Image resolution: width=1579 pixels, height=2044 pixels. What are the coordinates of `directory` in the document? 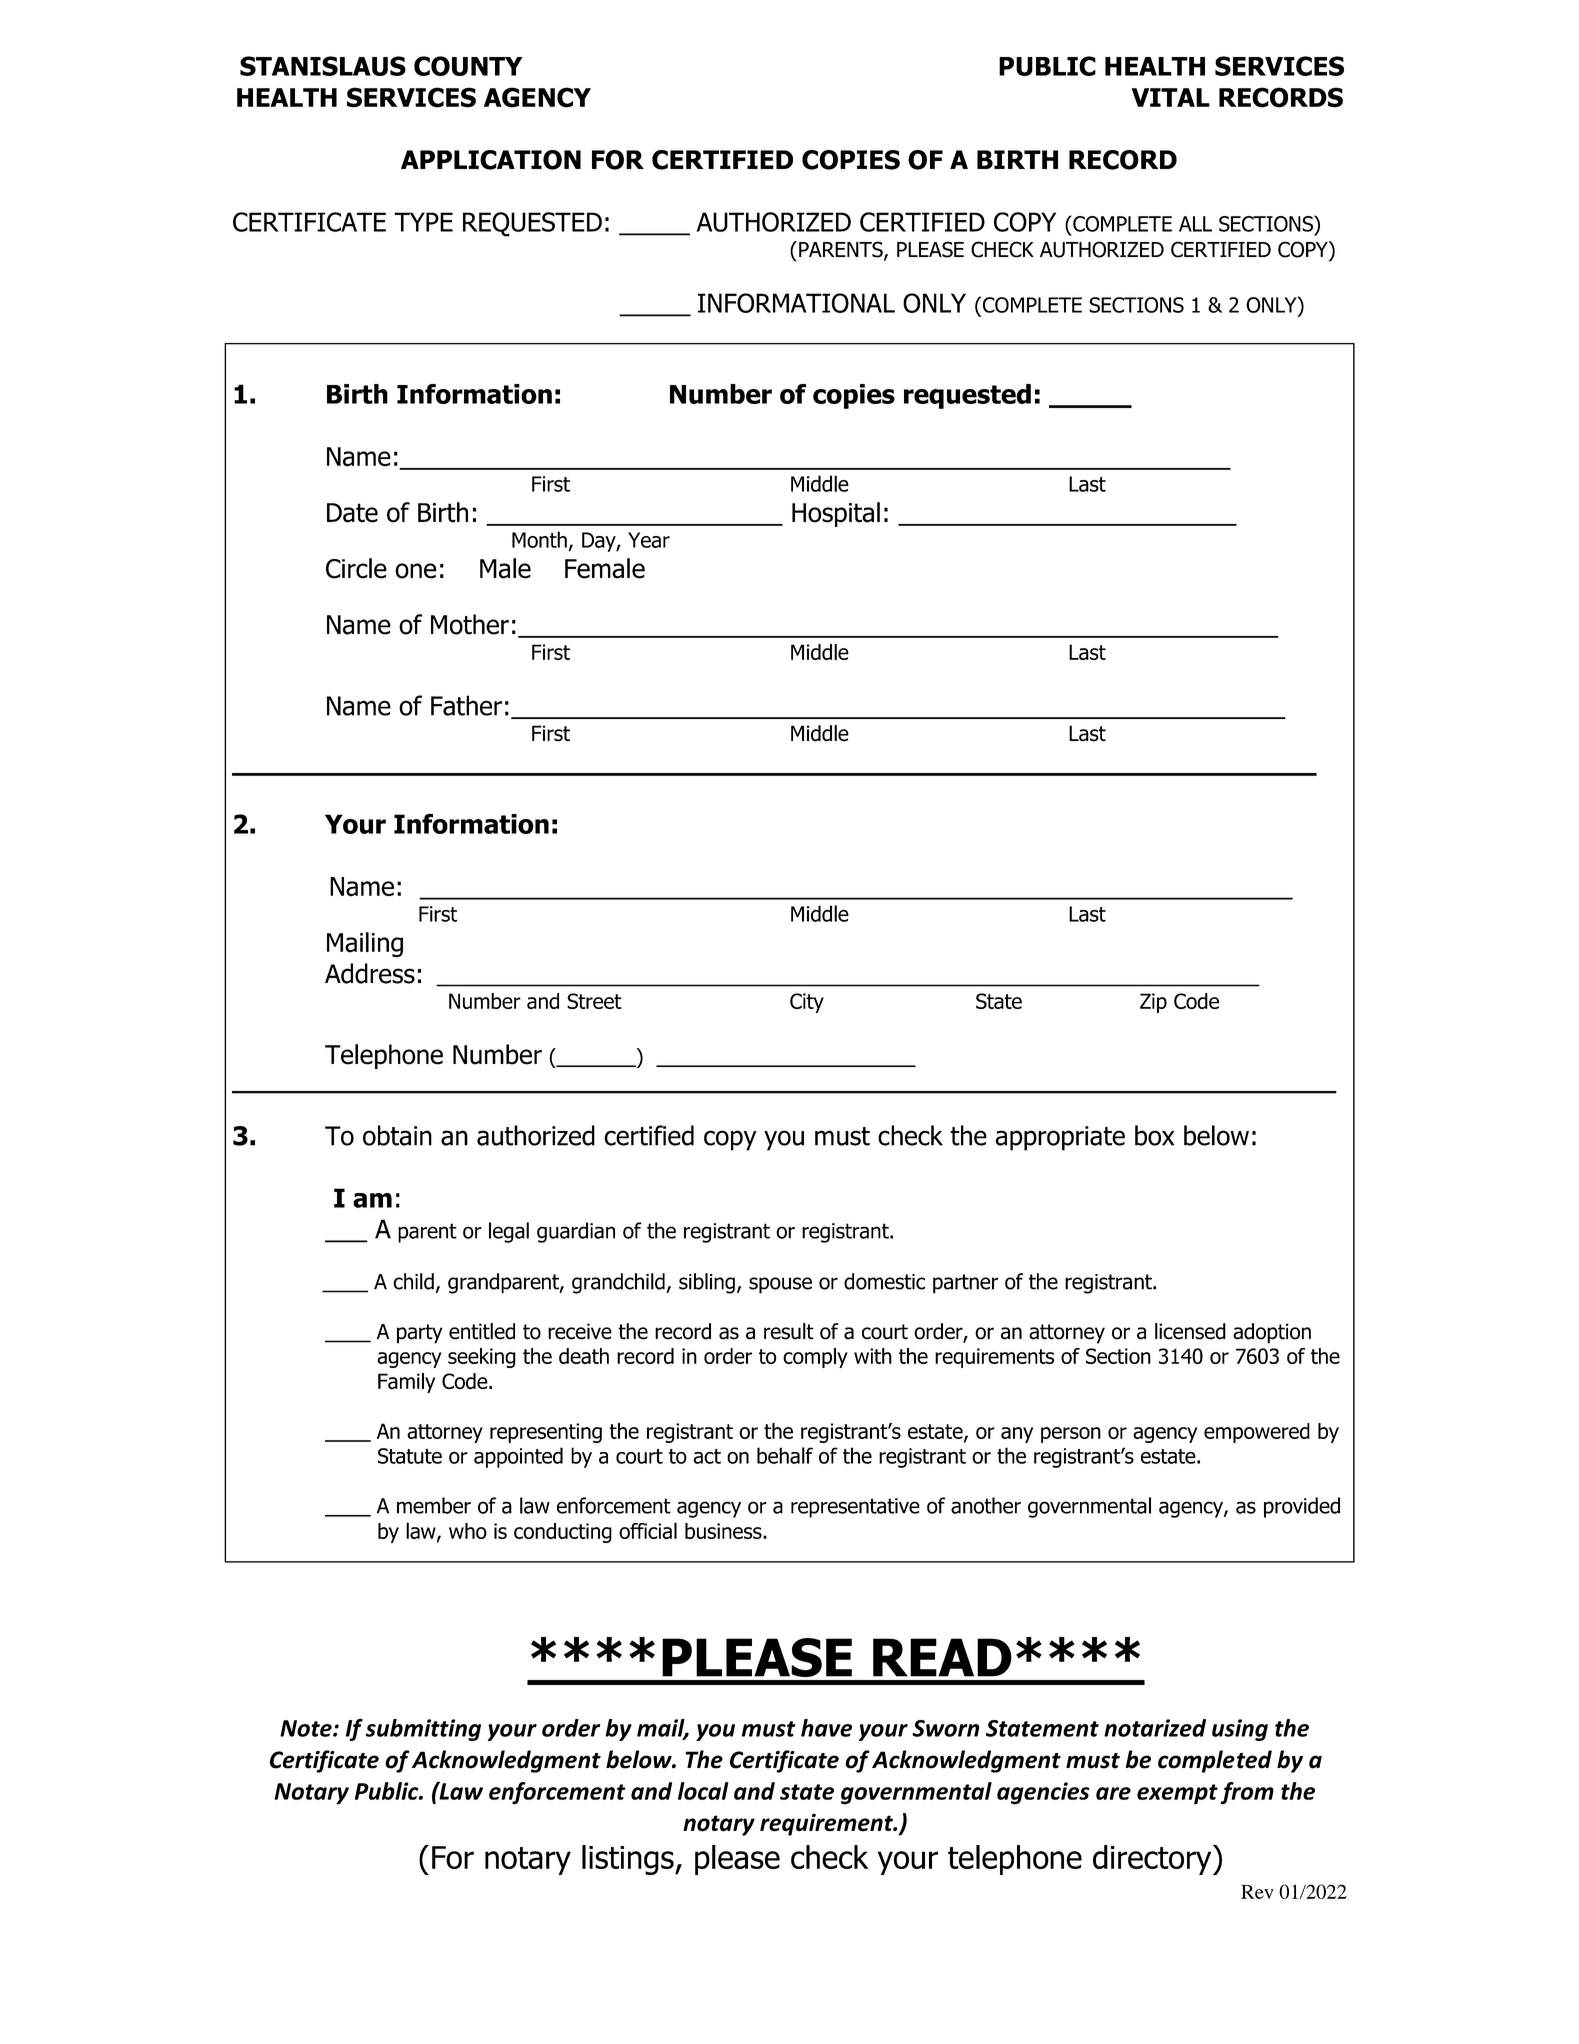 It's located at (1153, 1860).
